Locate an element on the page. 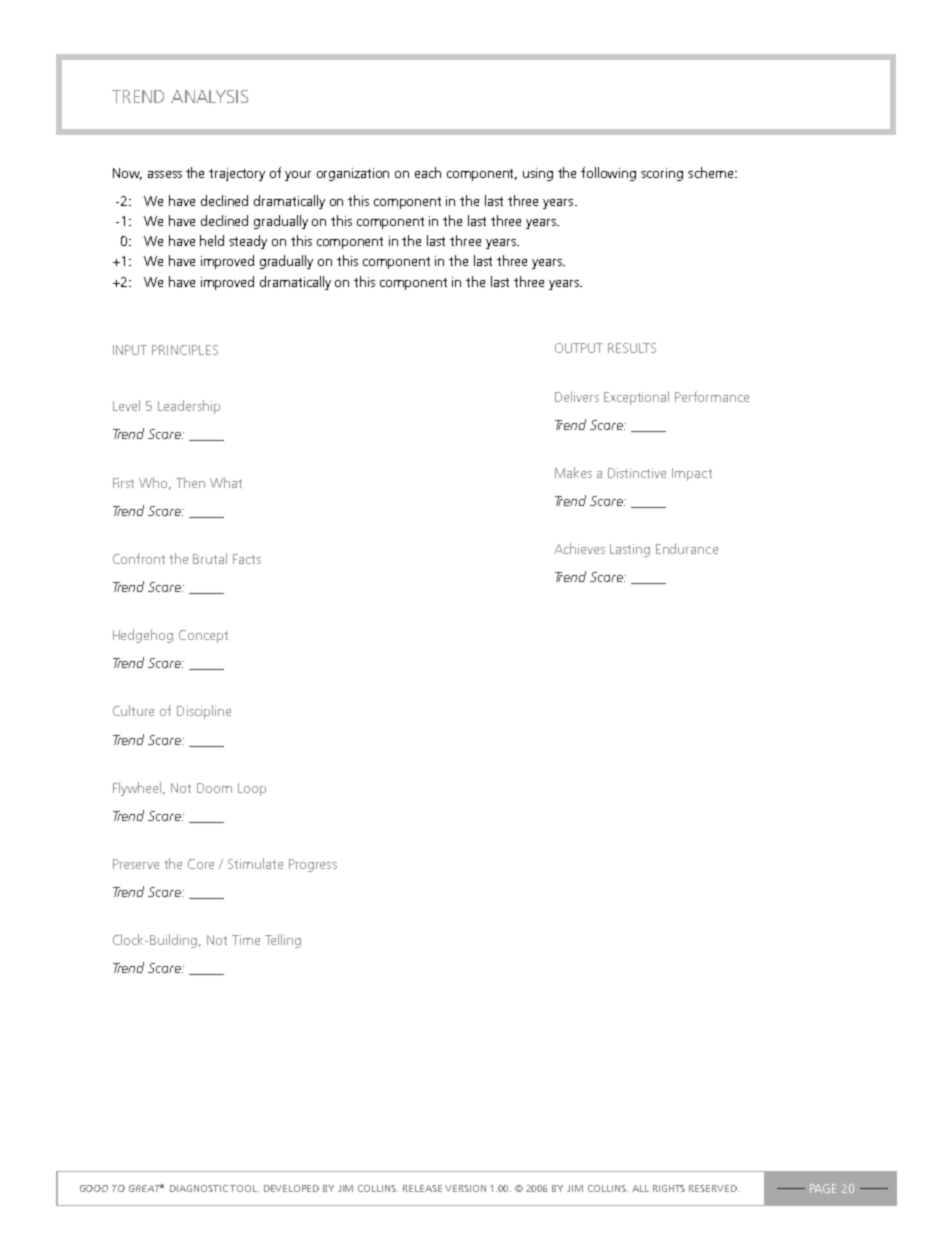  each is located at coordinates (428, 172).
